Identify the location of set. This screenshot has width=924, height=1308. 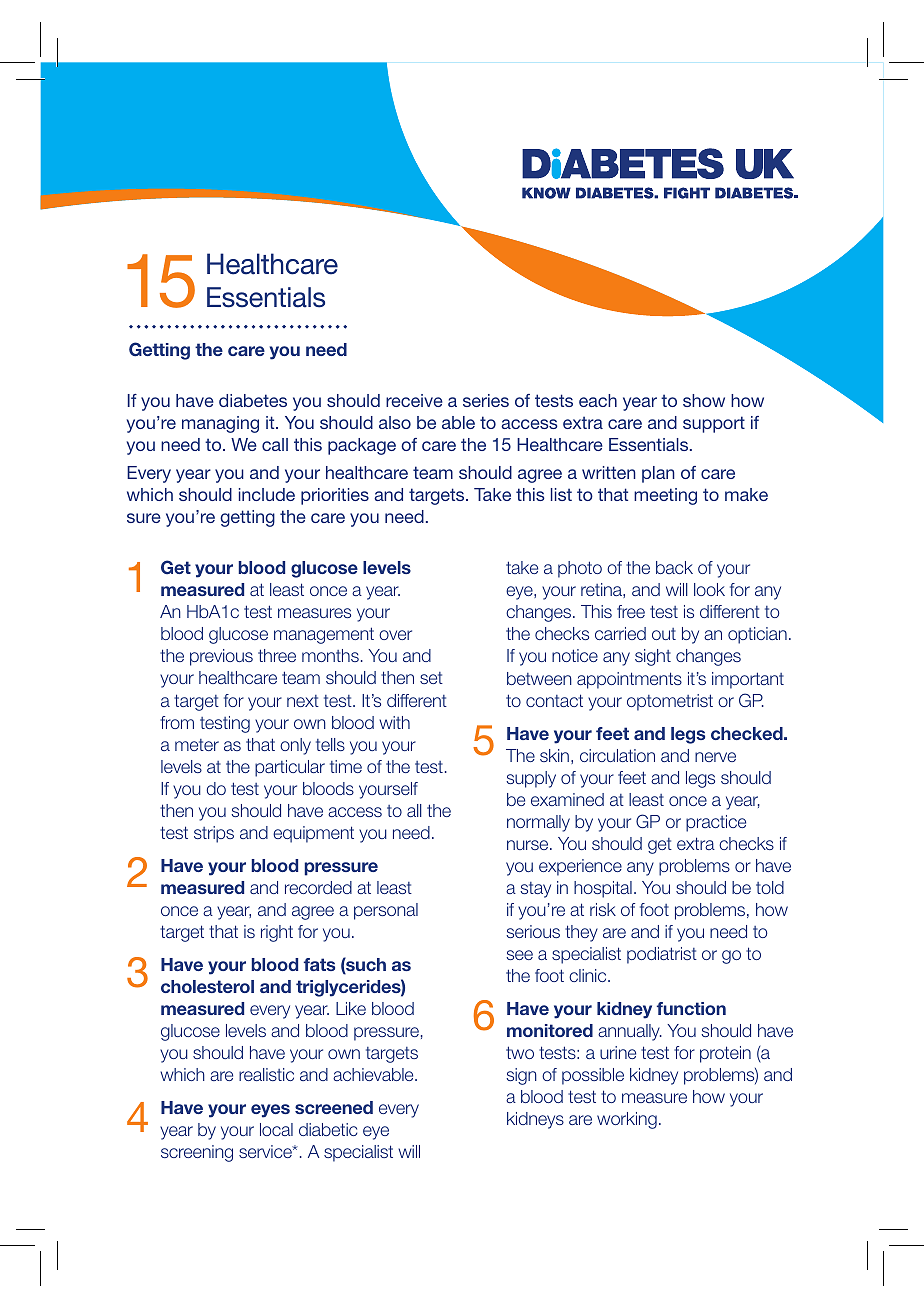
(431, 678).
